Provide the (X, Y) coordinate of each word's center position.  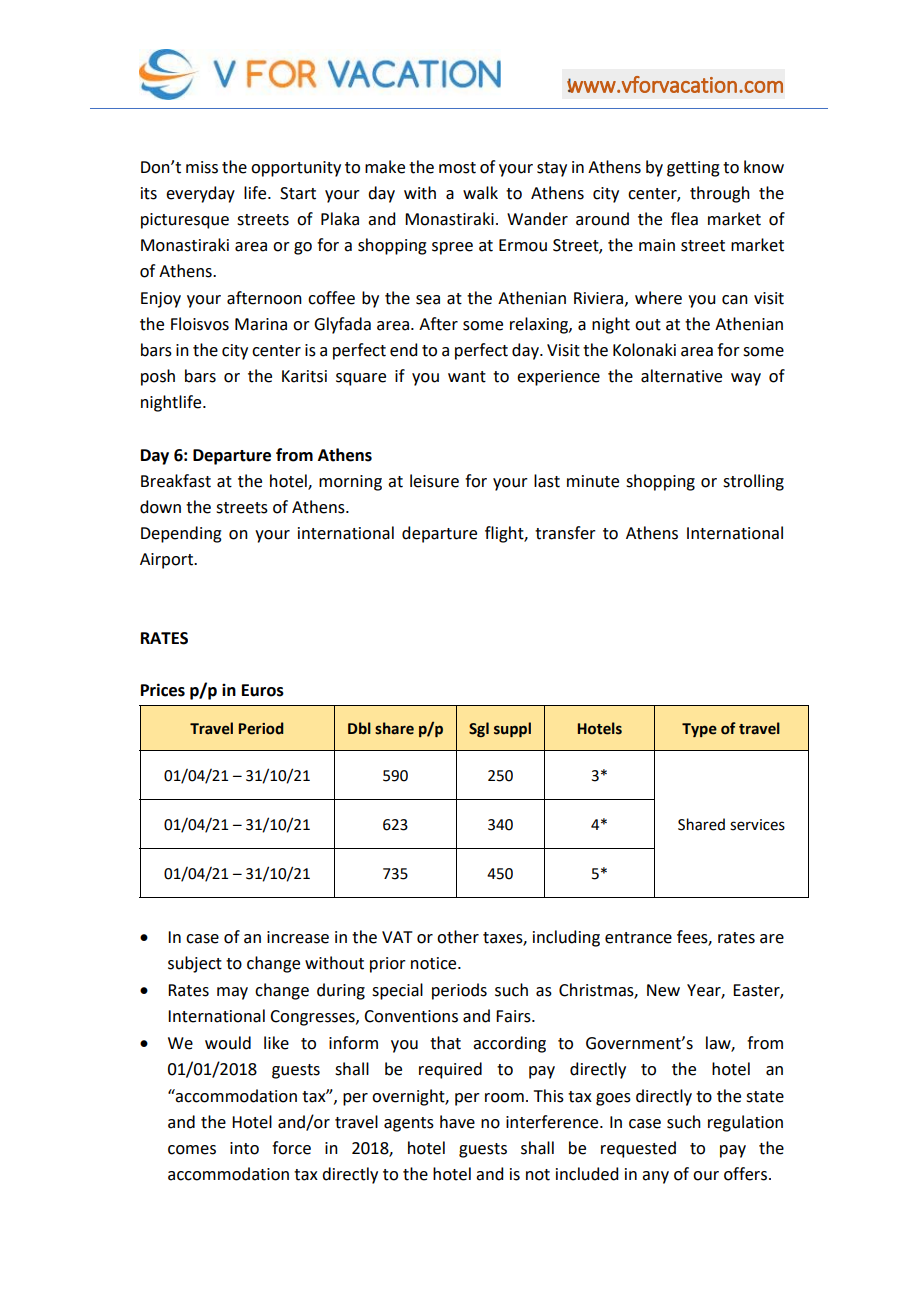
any (655, 1177)
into (244, 1148)
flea (684, 219)
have (457, 1122)
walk (480, 193)
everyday (200, 194)
